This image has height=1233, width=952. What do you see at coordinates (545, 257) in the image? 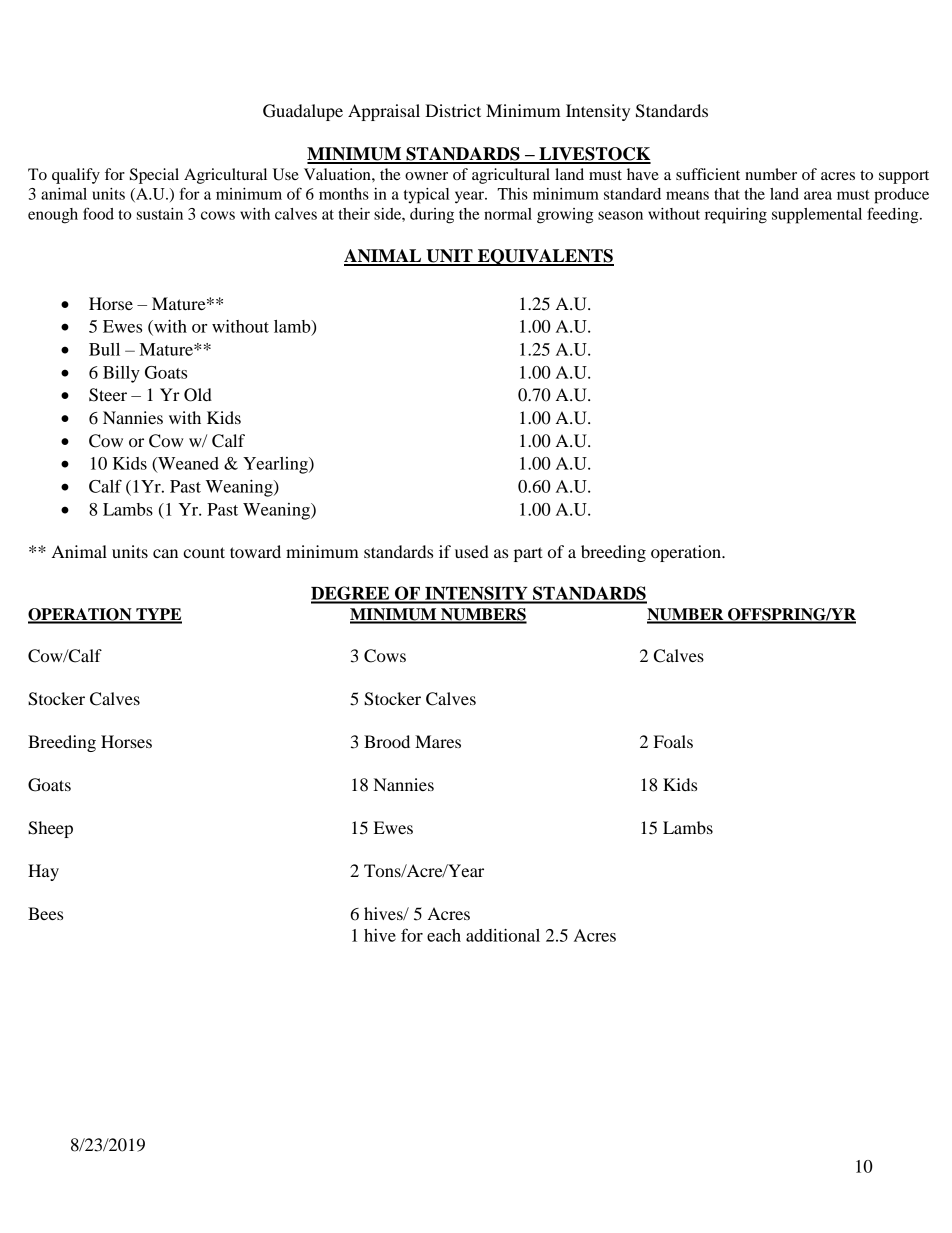
I see `EQUIVALENTS` at bounding box center [545, 257].
